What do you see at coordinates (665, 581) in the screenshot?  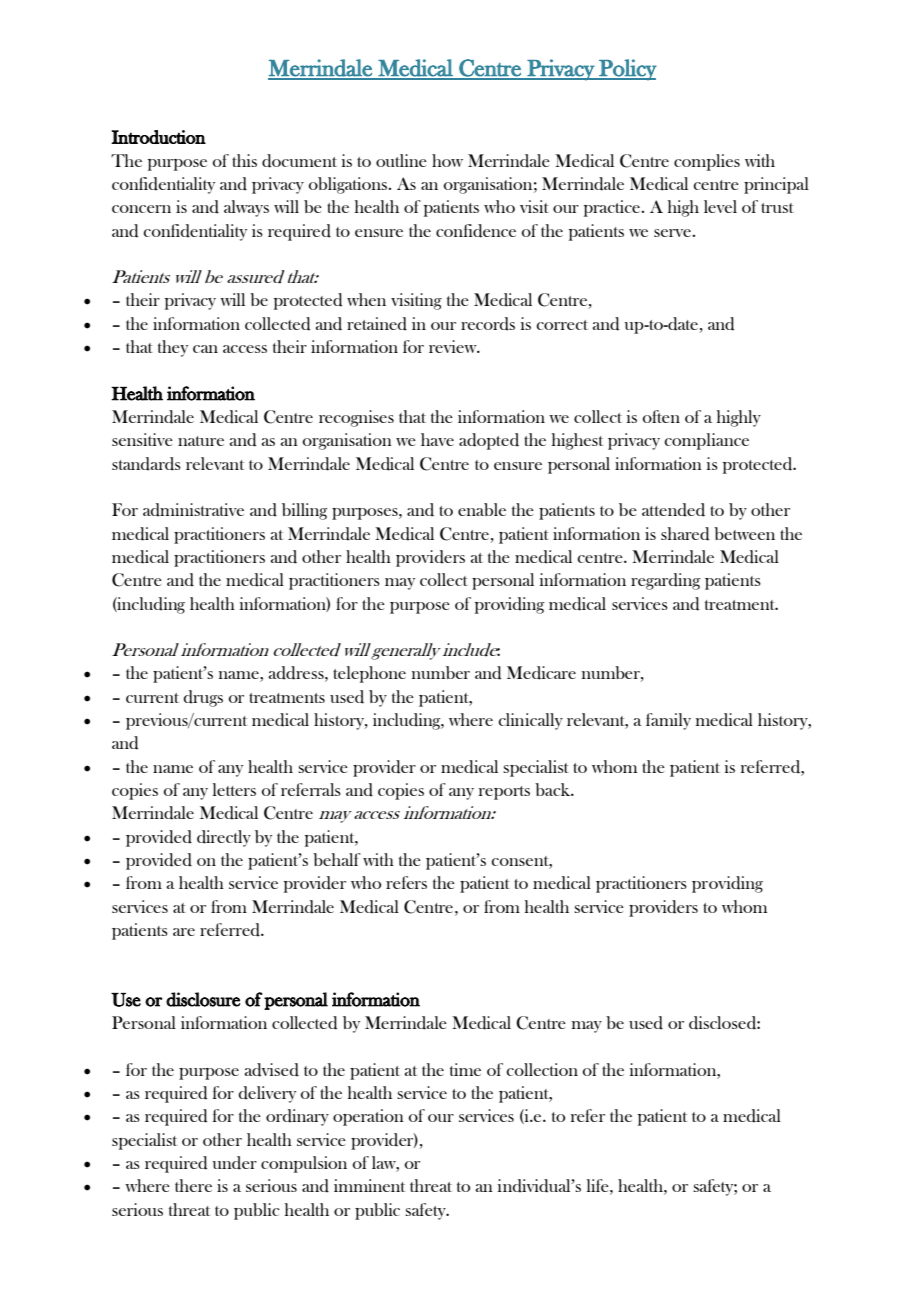 I see `regarding` at bounding box center [665, 581].
